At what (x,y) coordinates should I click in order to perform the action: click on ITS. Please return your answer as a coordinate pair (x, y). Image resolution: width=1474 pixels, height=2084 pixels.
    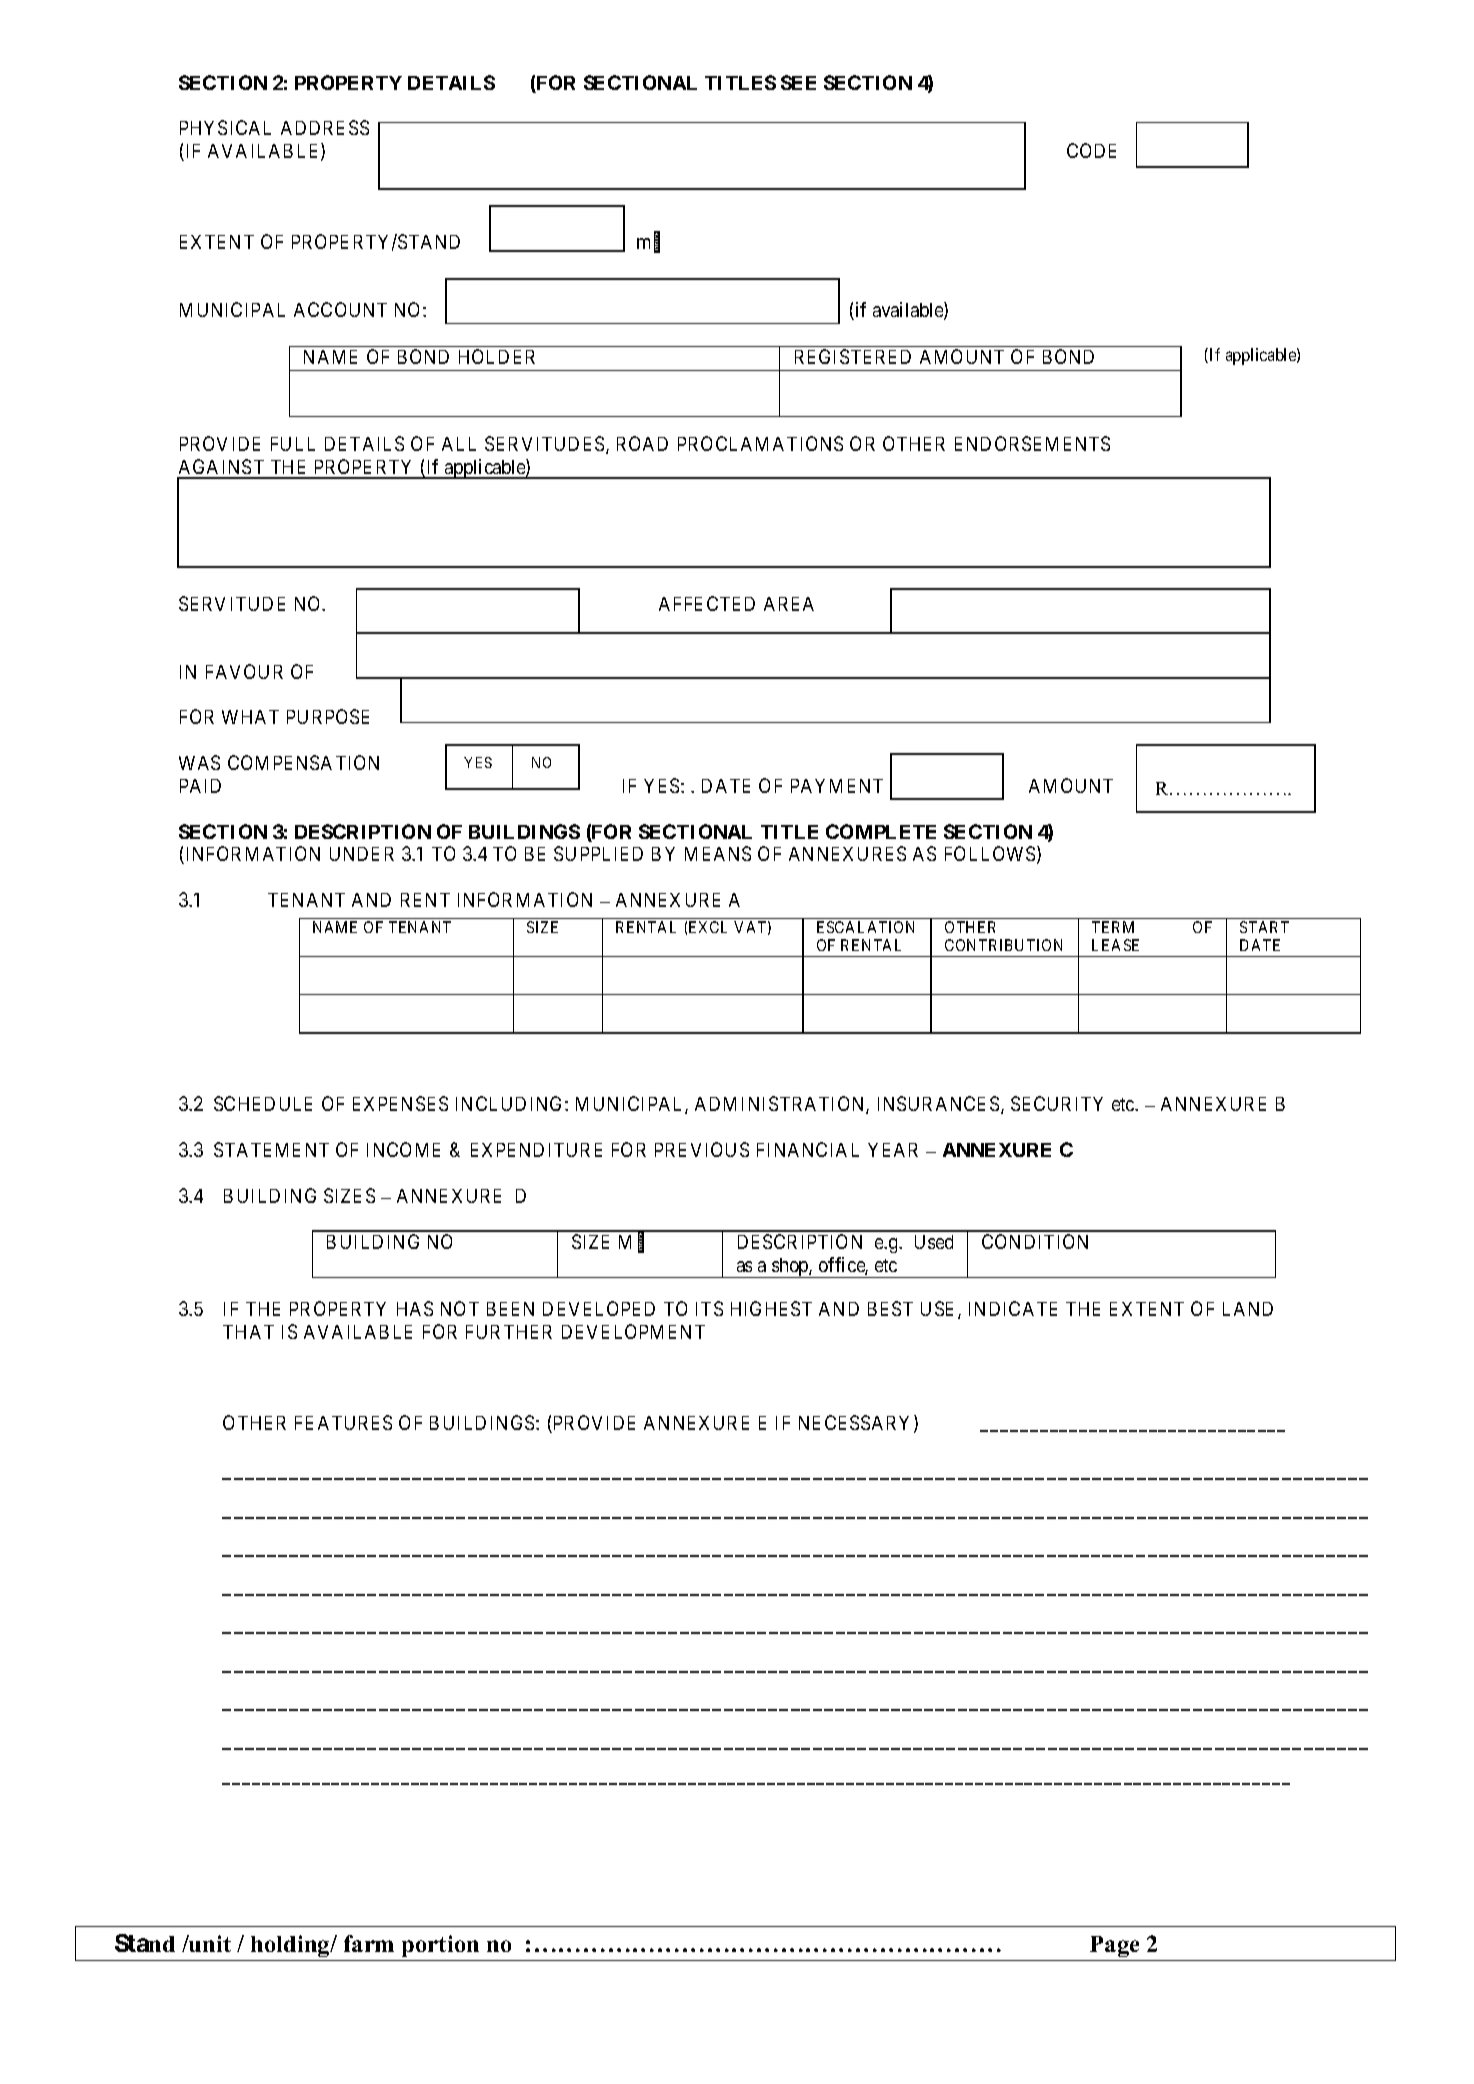
    Looking at the image, I should click on (709, 1308).
